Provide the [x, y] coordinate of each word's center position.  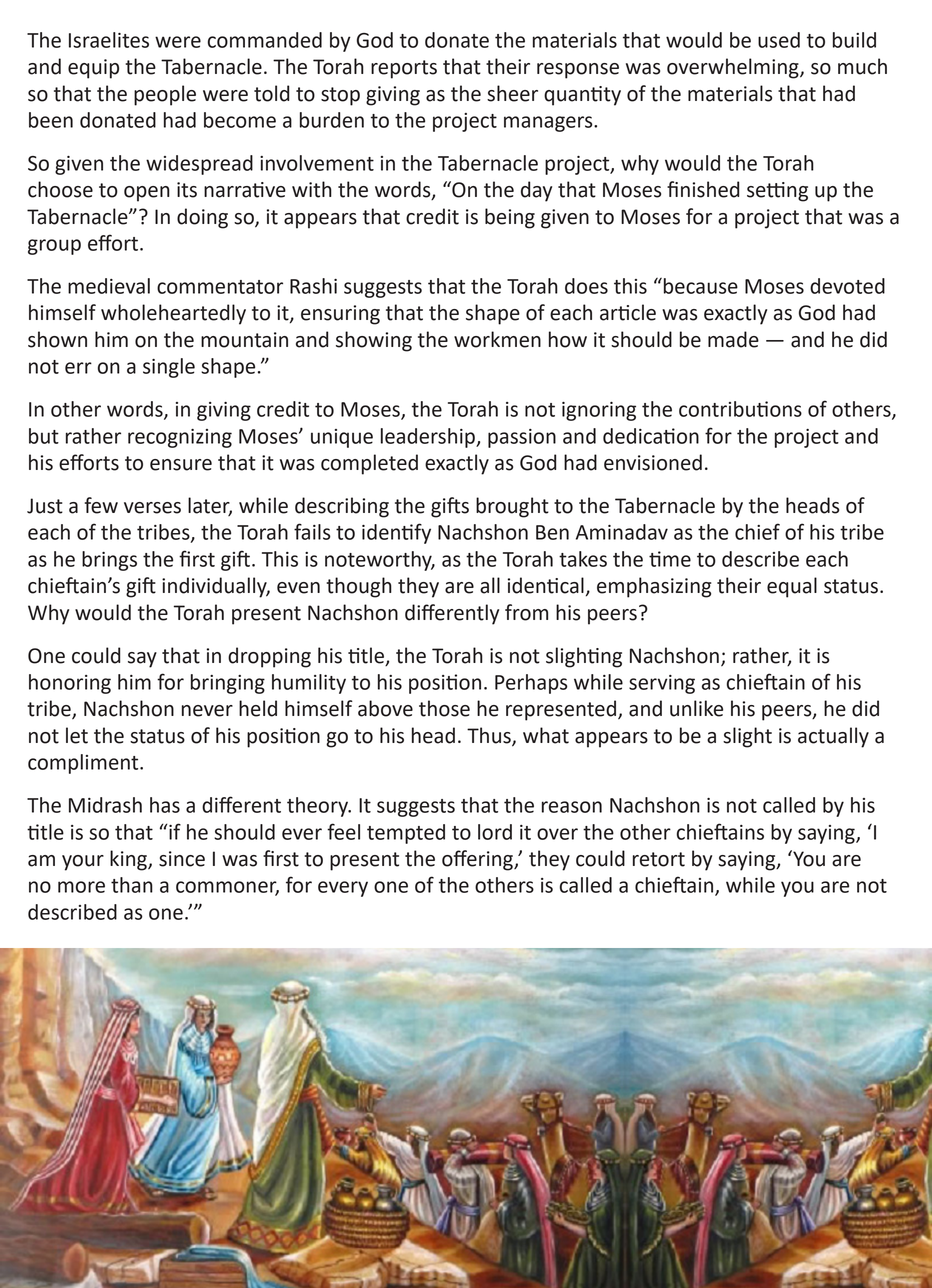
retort [659, 859]
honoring [70, 684]
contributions [740, 409]
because [701, 286]
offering [478, 860]
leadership [429, 438]
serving [662, 684]
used [779, 40]
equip [93, 69]
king [129, 860]
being [510, 218]
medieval [109, 286]
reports [404, 69]
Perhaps [531, 684]
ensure [181, 465]
